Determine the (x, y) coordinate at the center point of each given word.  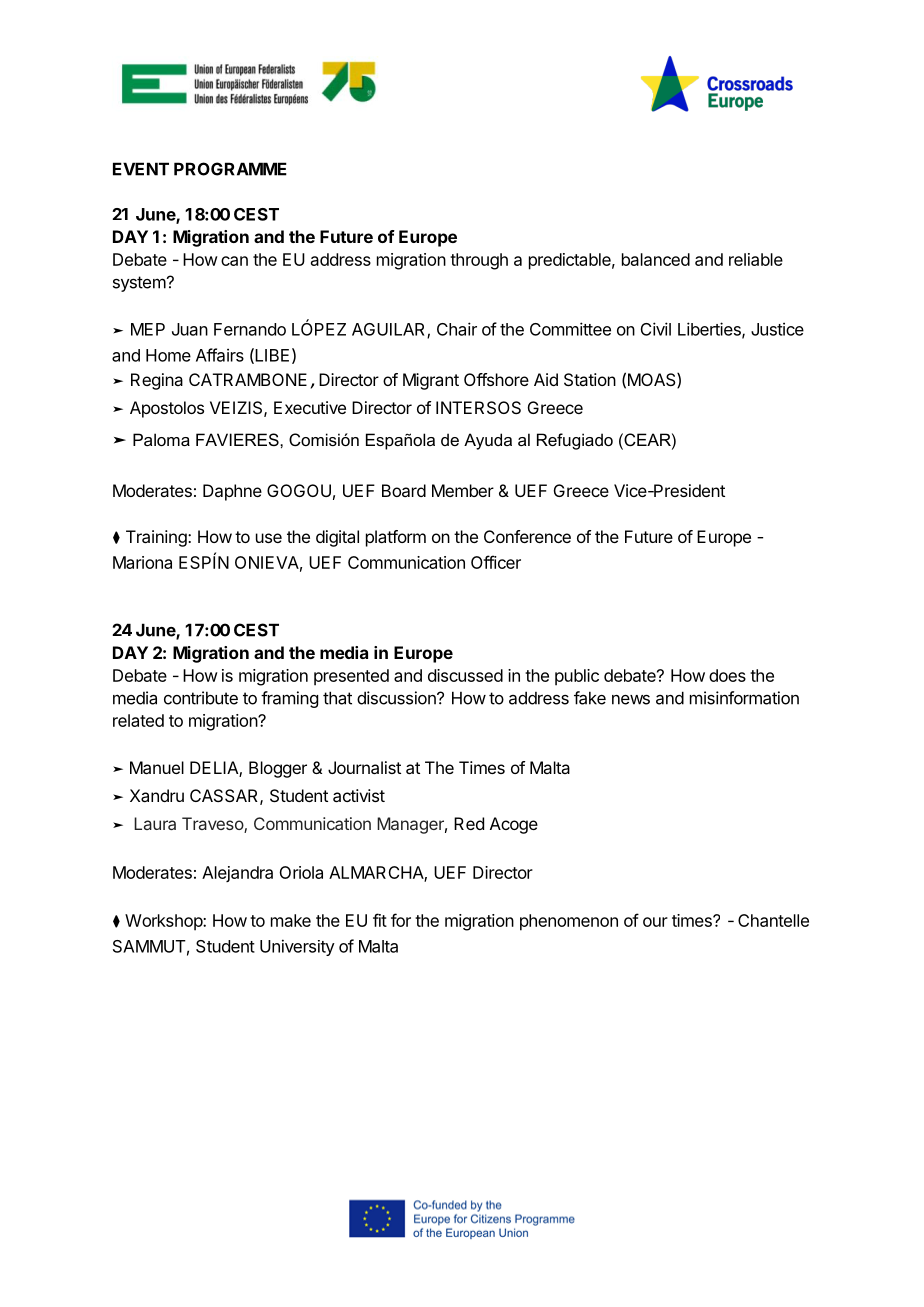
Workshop (164, 922)
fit (380, 920)
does (727, 675)
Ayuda (488, 441)
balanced (656, 259)
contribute (201, 698)
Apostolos (167, 409)
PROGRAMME (230, 169)
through (479, 261)
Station (590, 379)
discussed (465, 675)
